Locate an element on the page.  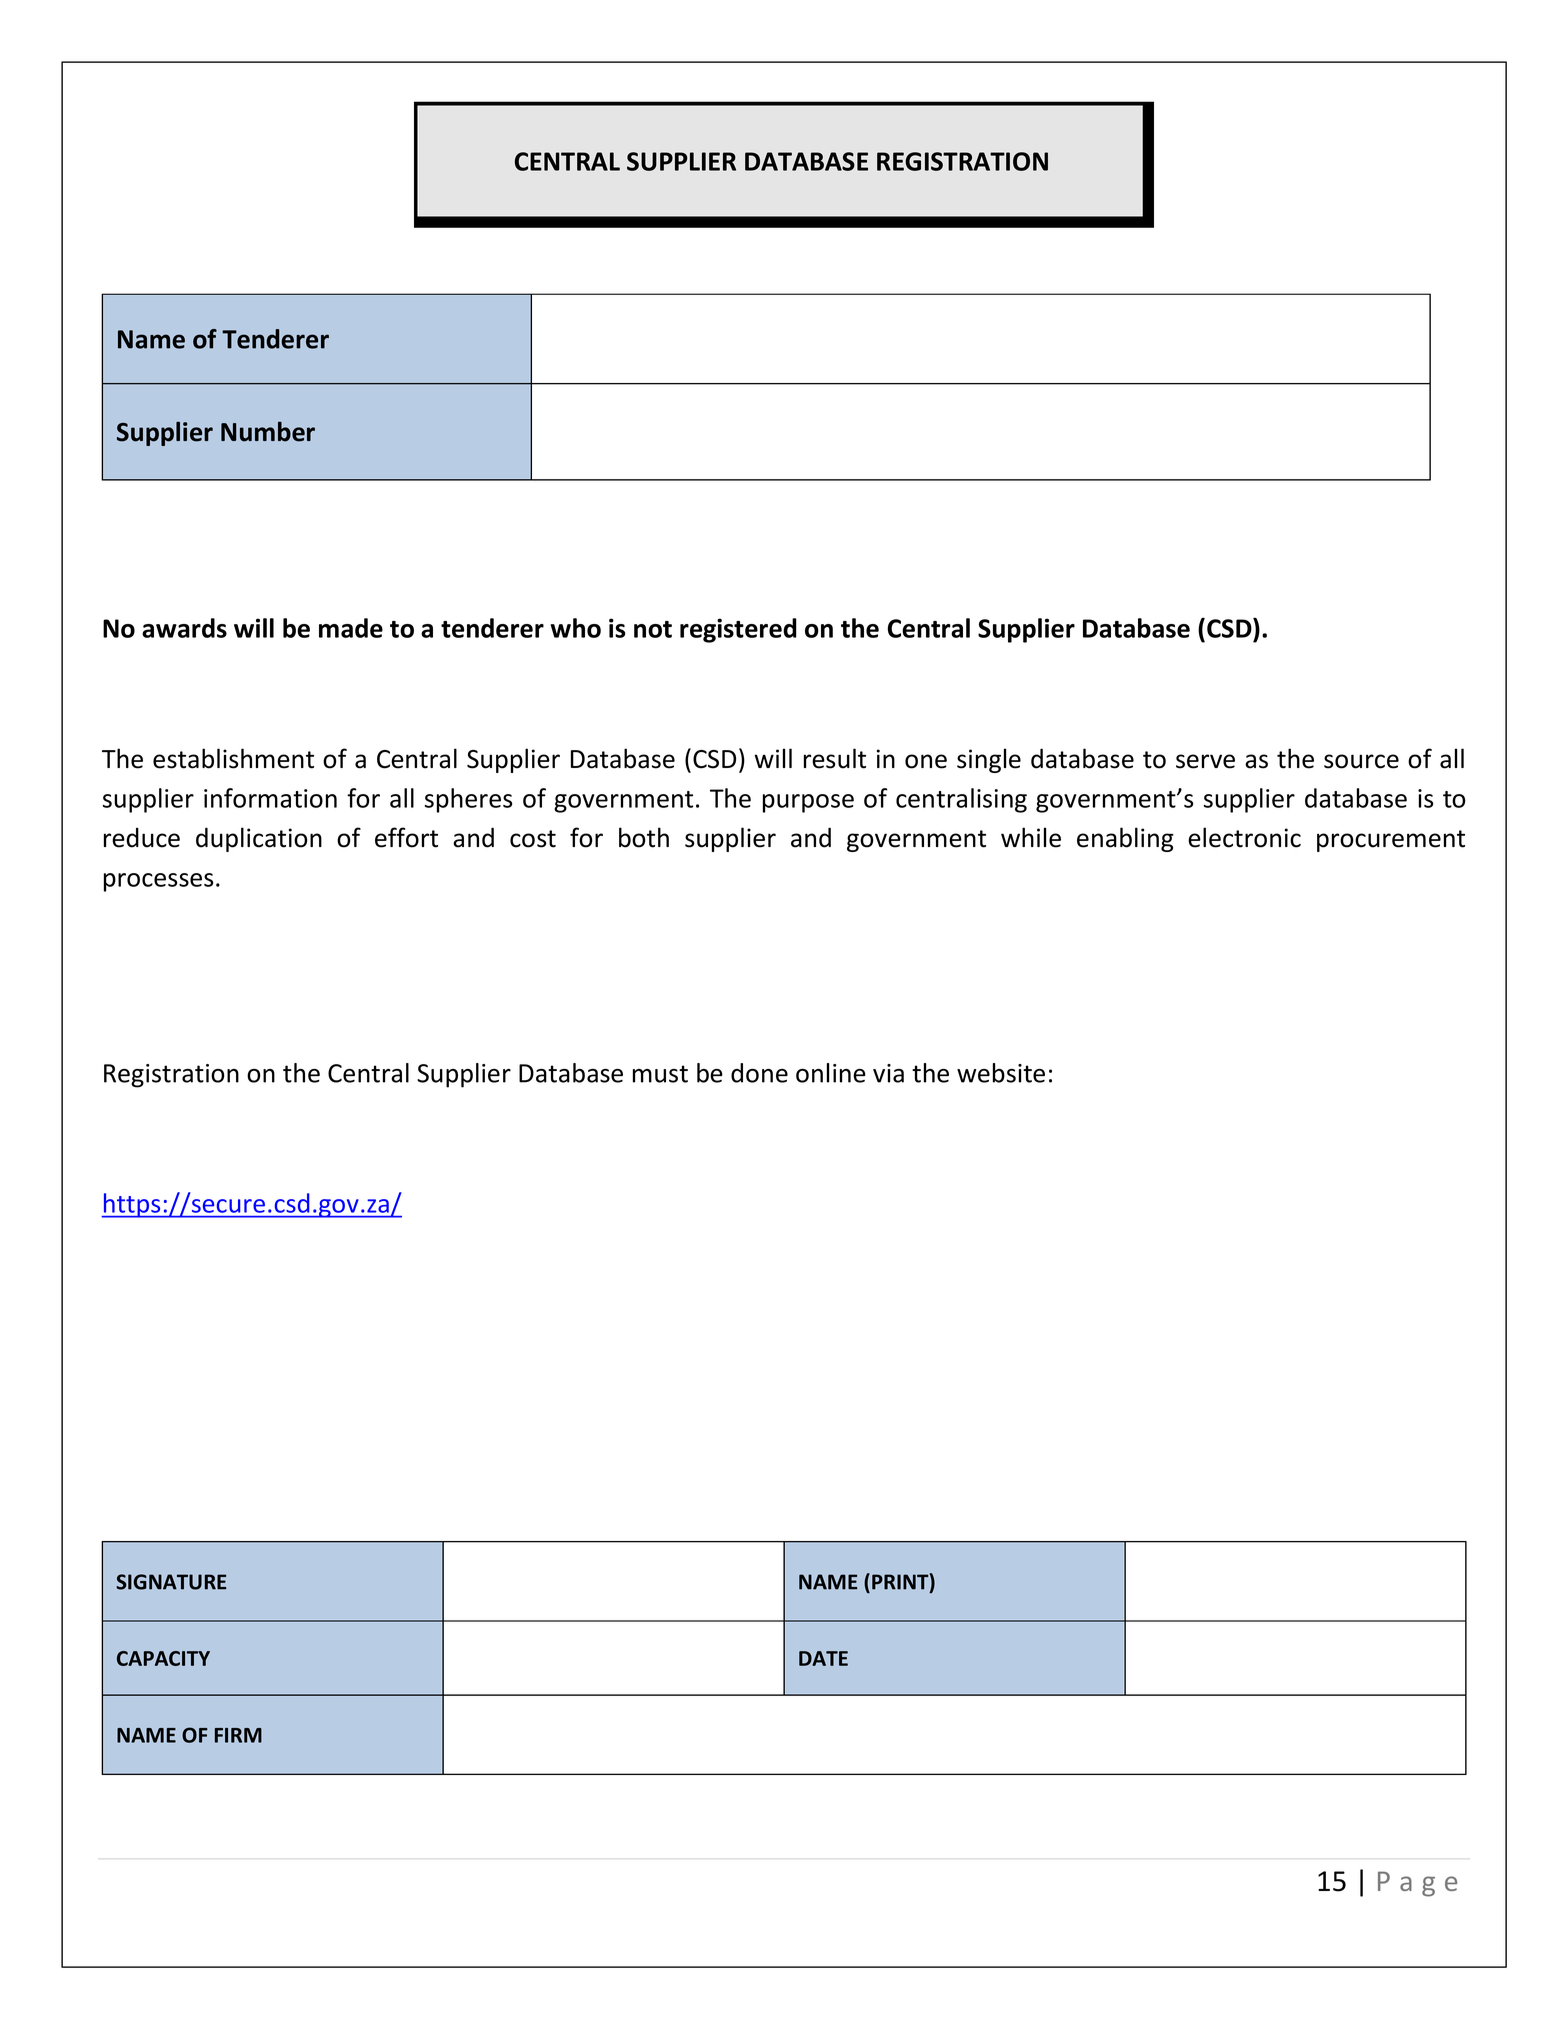
serve is located at coordinates (1205, 761).
